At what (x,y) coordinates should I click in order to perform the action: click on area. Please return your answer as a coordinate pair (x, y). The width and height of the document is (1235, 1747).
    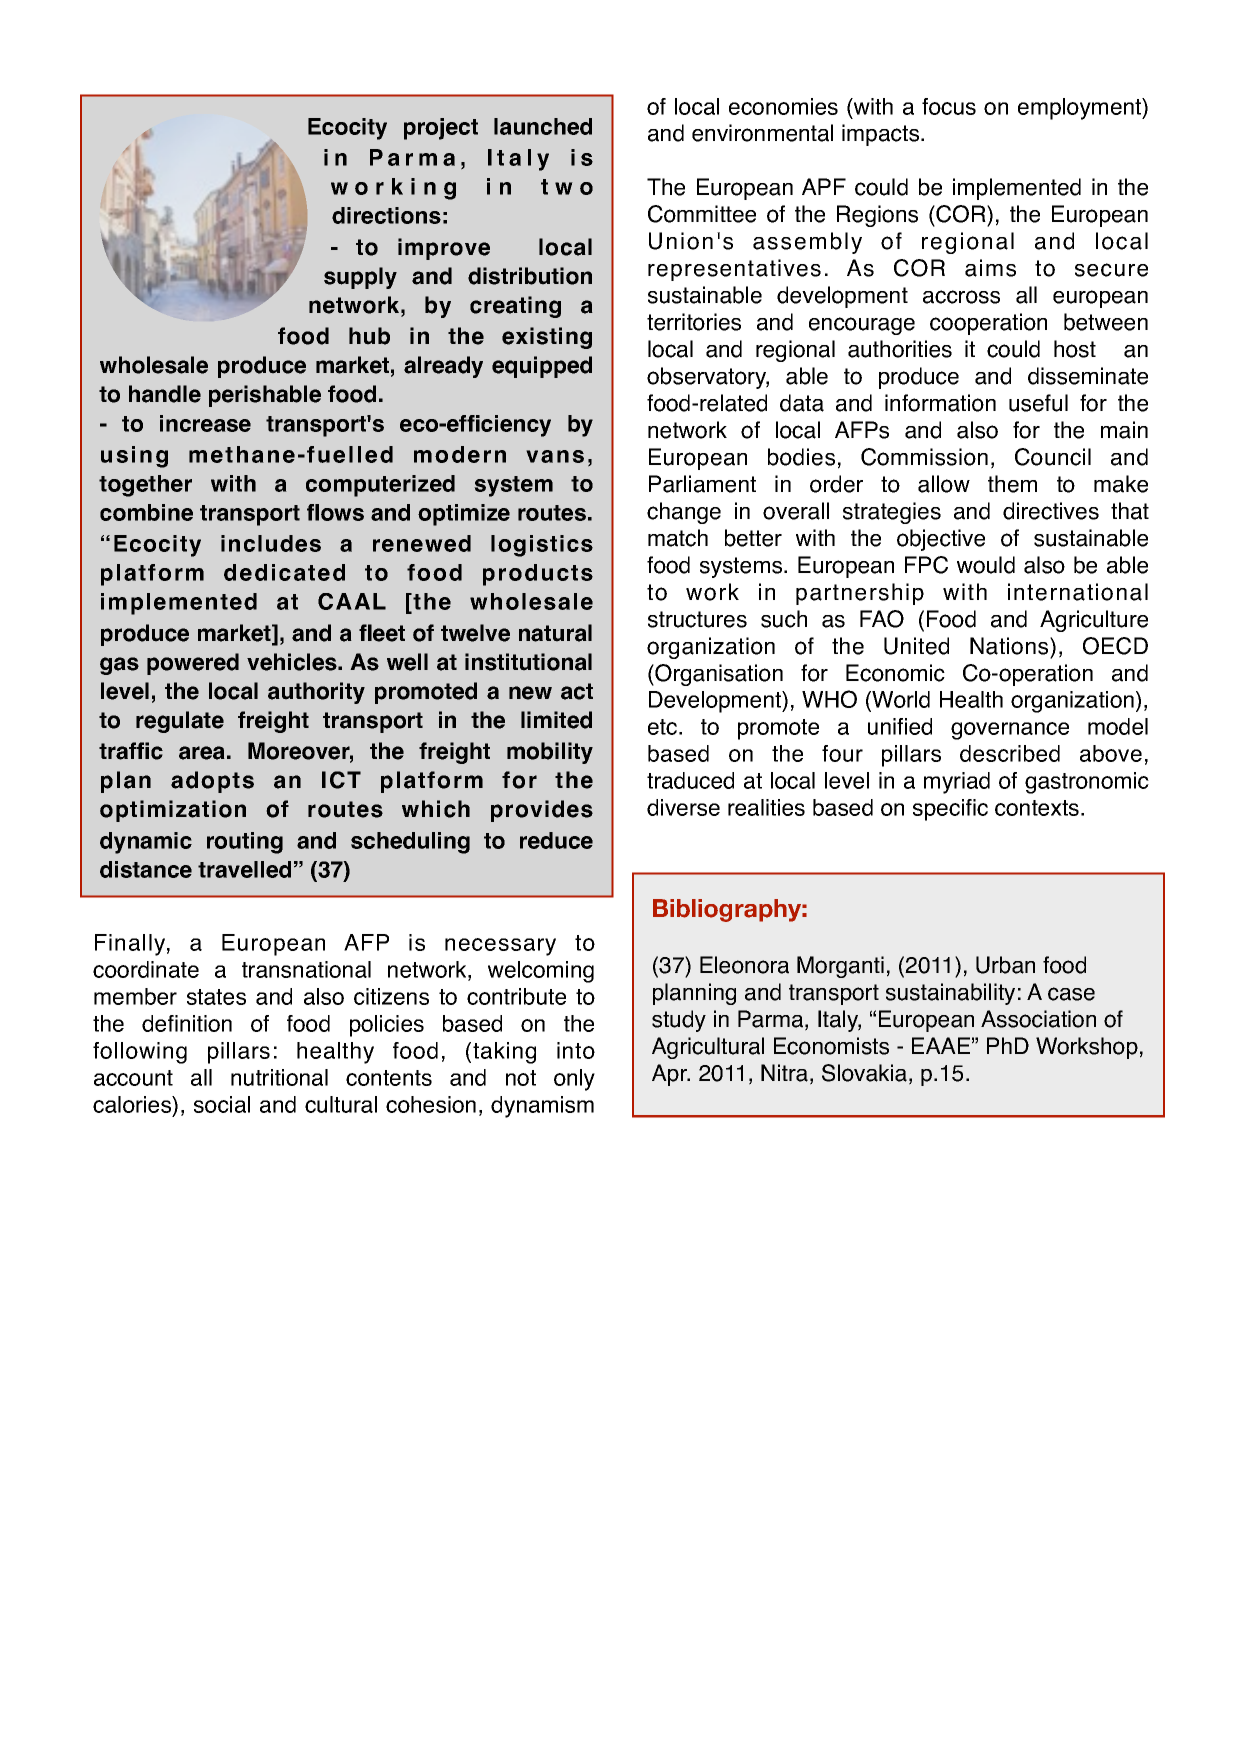
    Looking at the image, I should click on (202, 753).
